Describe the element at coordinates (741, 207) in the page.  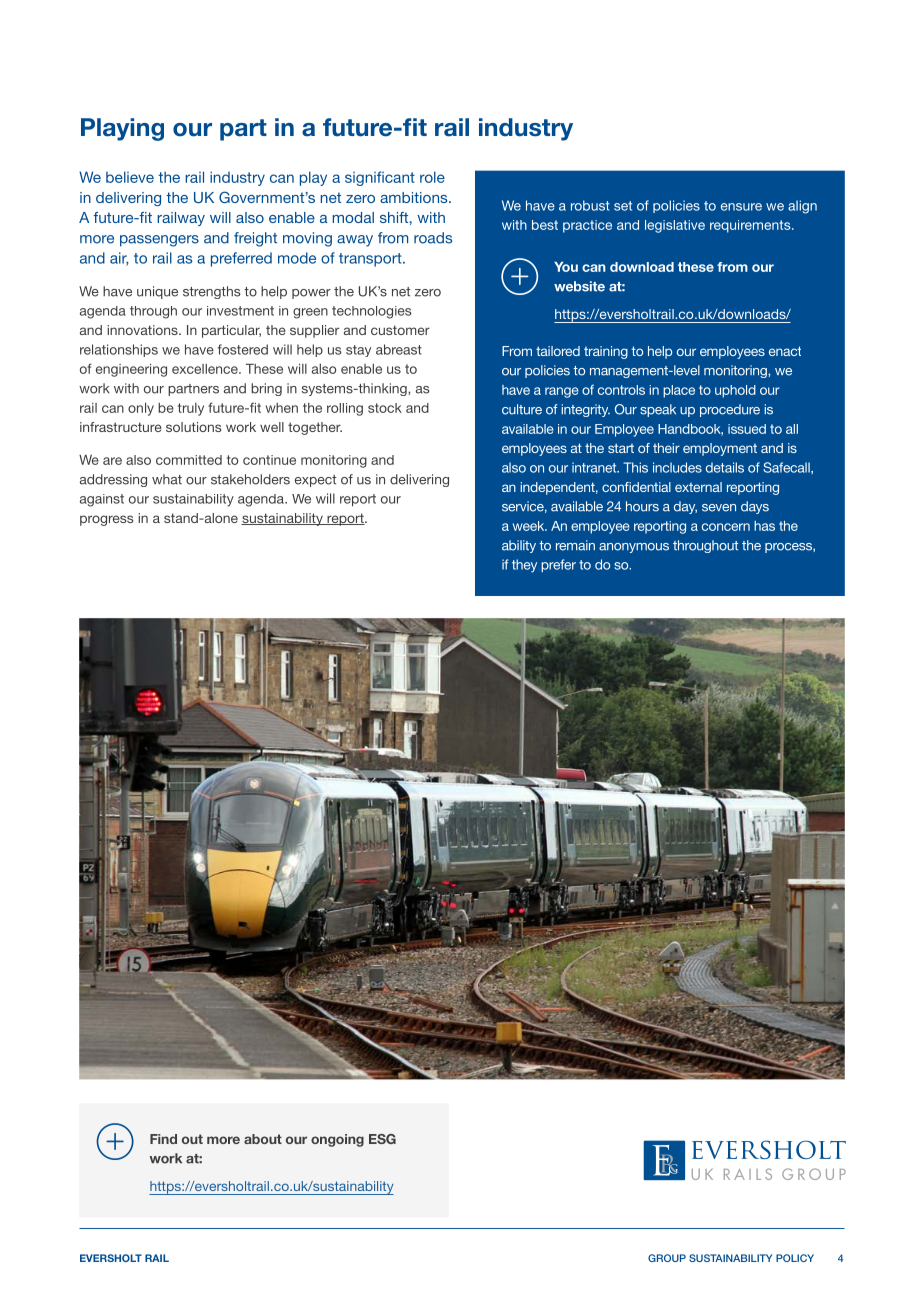
I see `ensure` at that location.
